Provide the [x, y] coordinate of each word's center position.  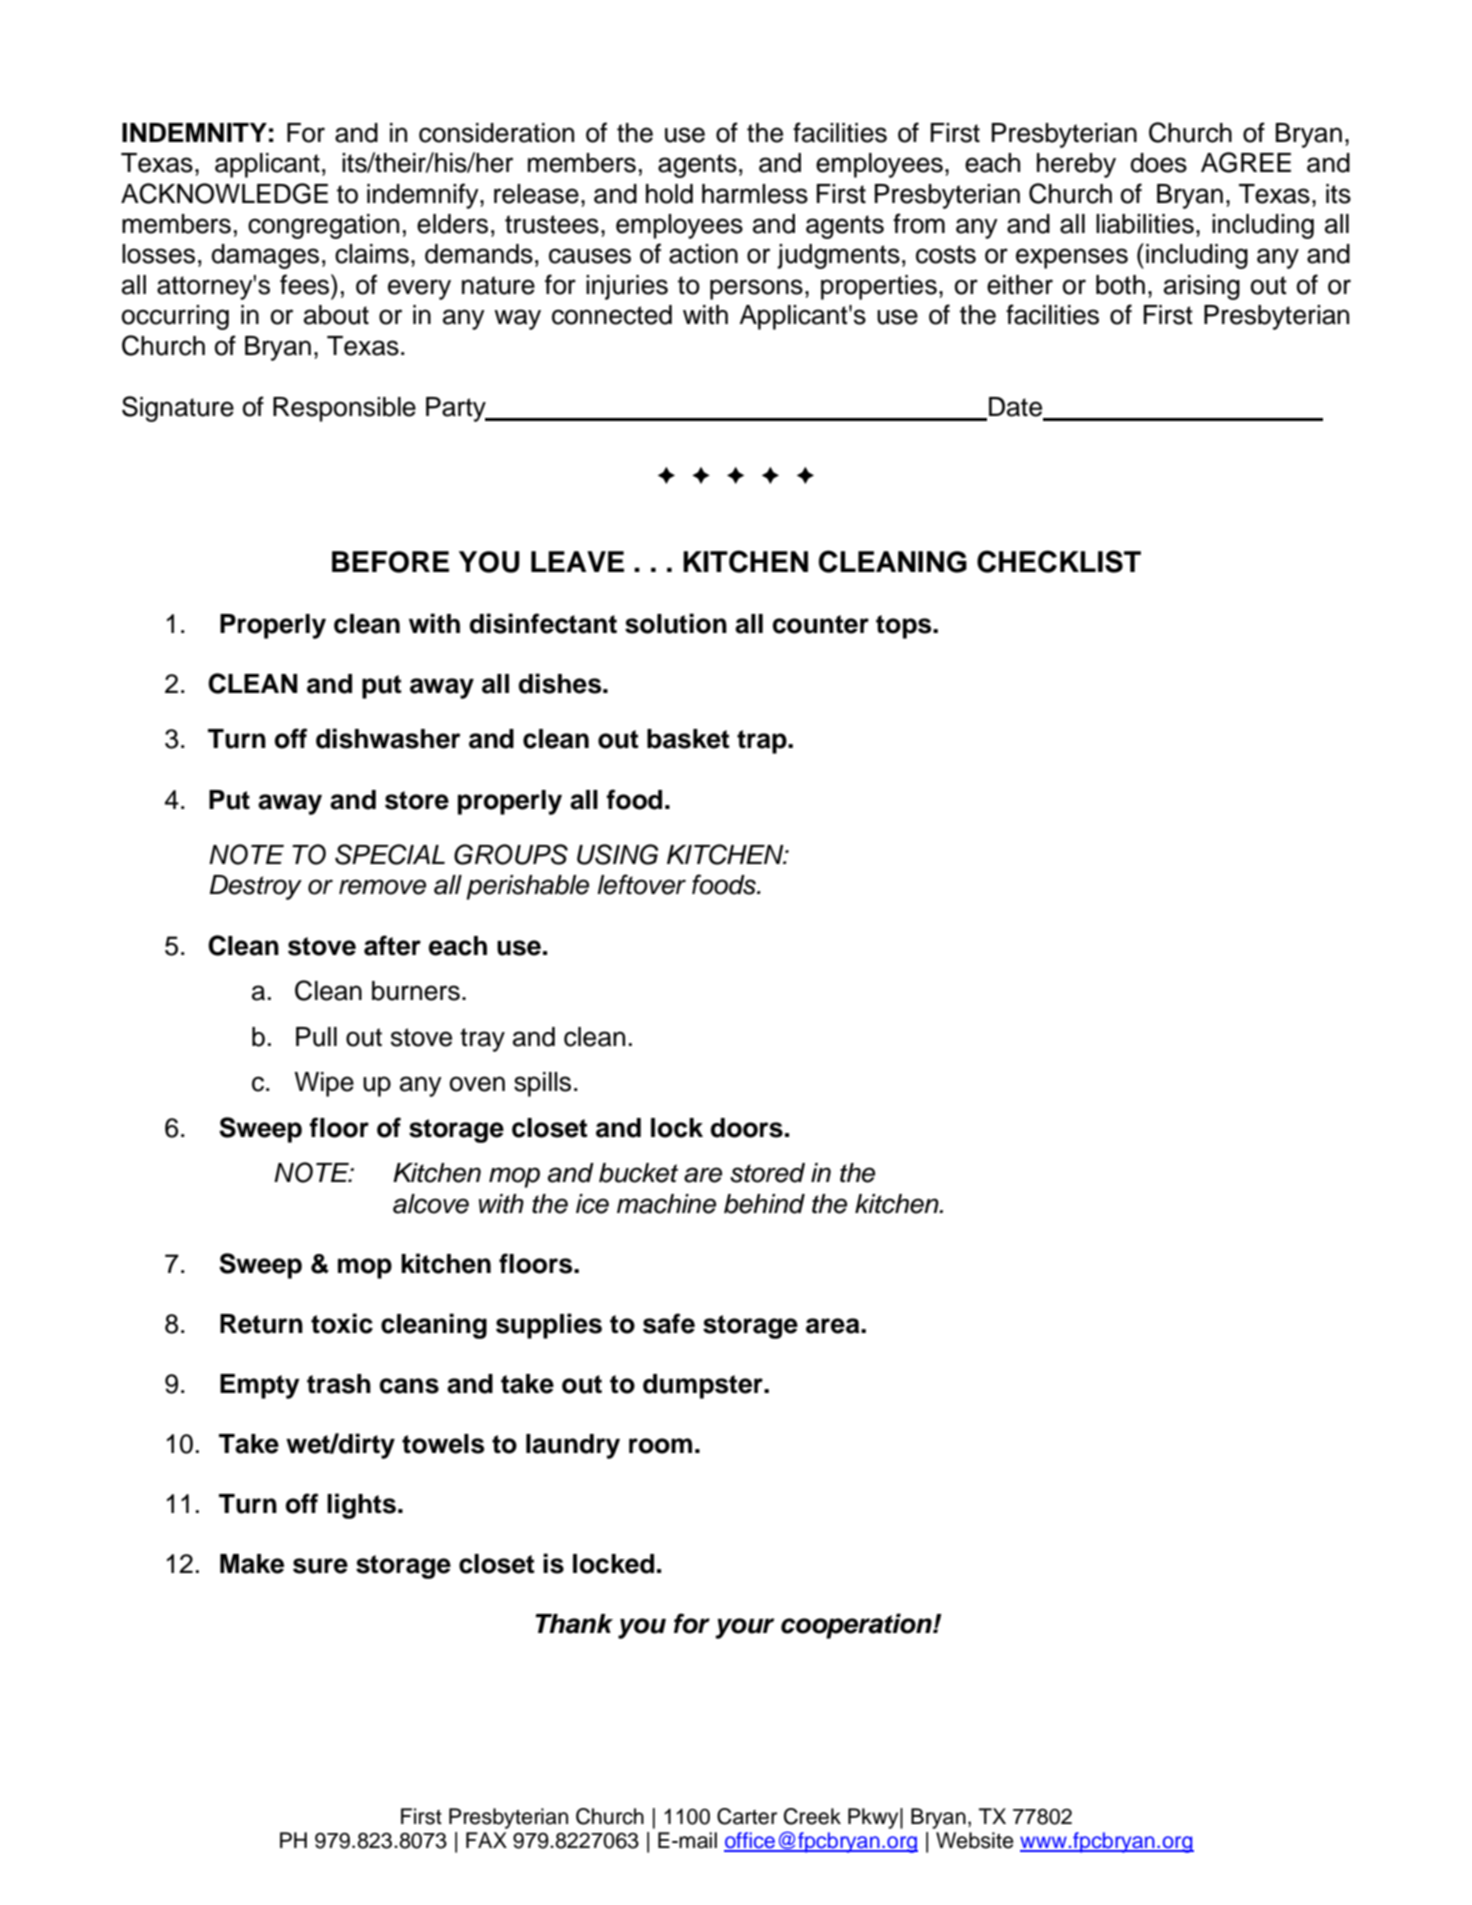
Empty [260, 1386]
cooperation [857, 1626]
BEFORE [390, 562]
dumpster [704, 1386]
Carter [747, 1816]
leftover [641, 884]
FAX [486, 1840]
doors [747, 1128]
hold [669, 194]
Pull [316, 1037]
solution [676, 623]
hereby [1076, 165]
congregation [323, 226]
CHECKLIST [1059, 561]
